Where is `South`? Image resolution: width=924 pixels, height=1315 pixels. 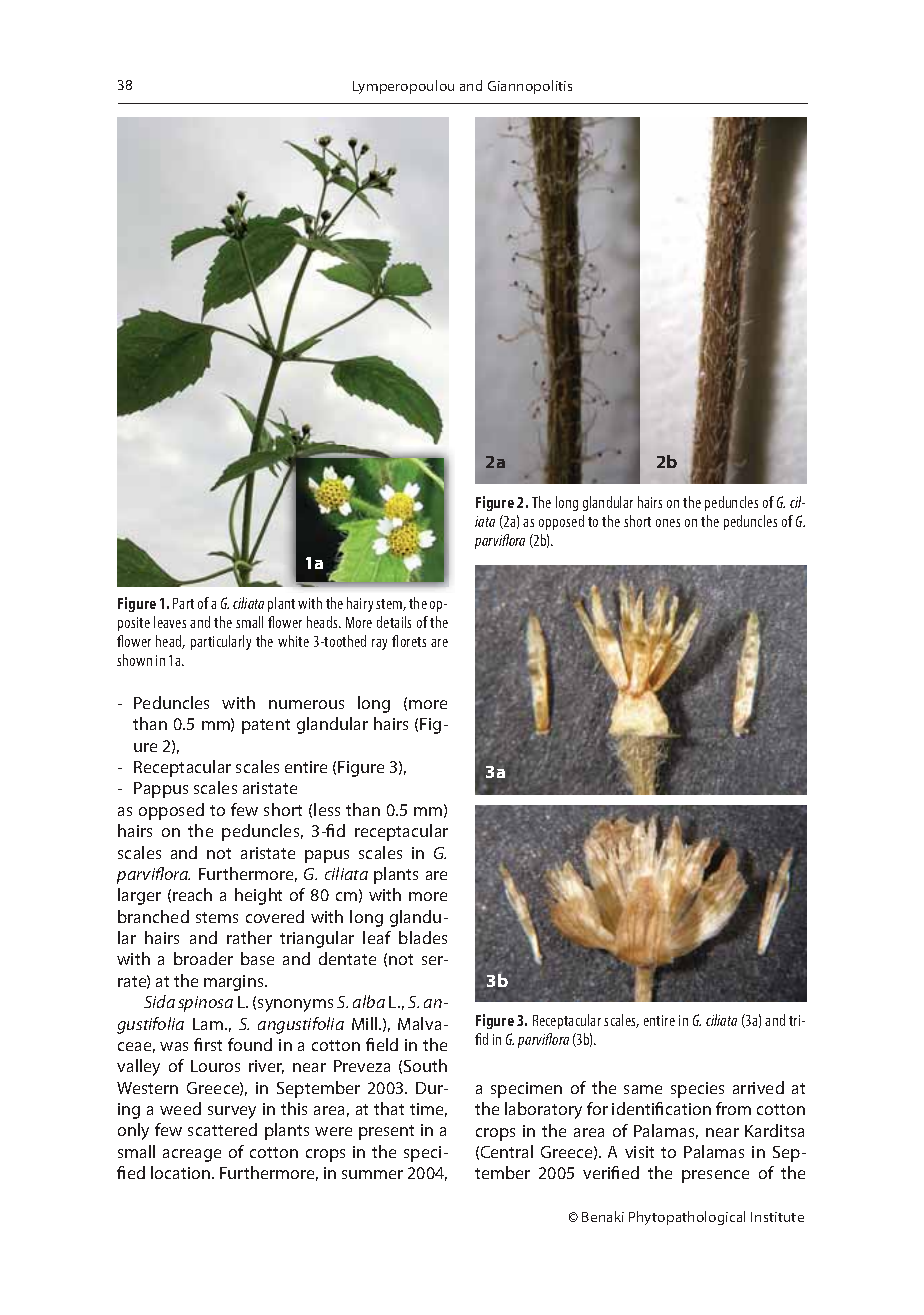 South is located at coordinates (425, 1065).
